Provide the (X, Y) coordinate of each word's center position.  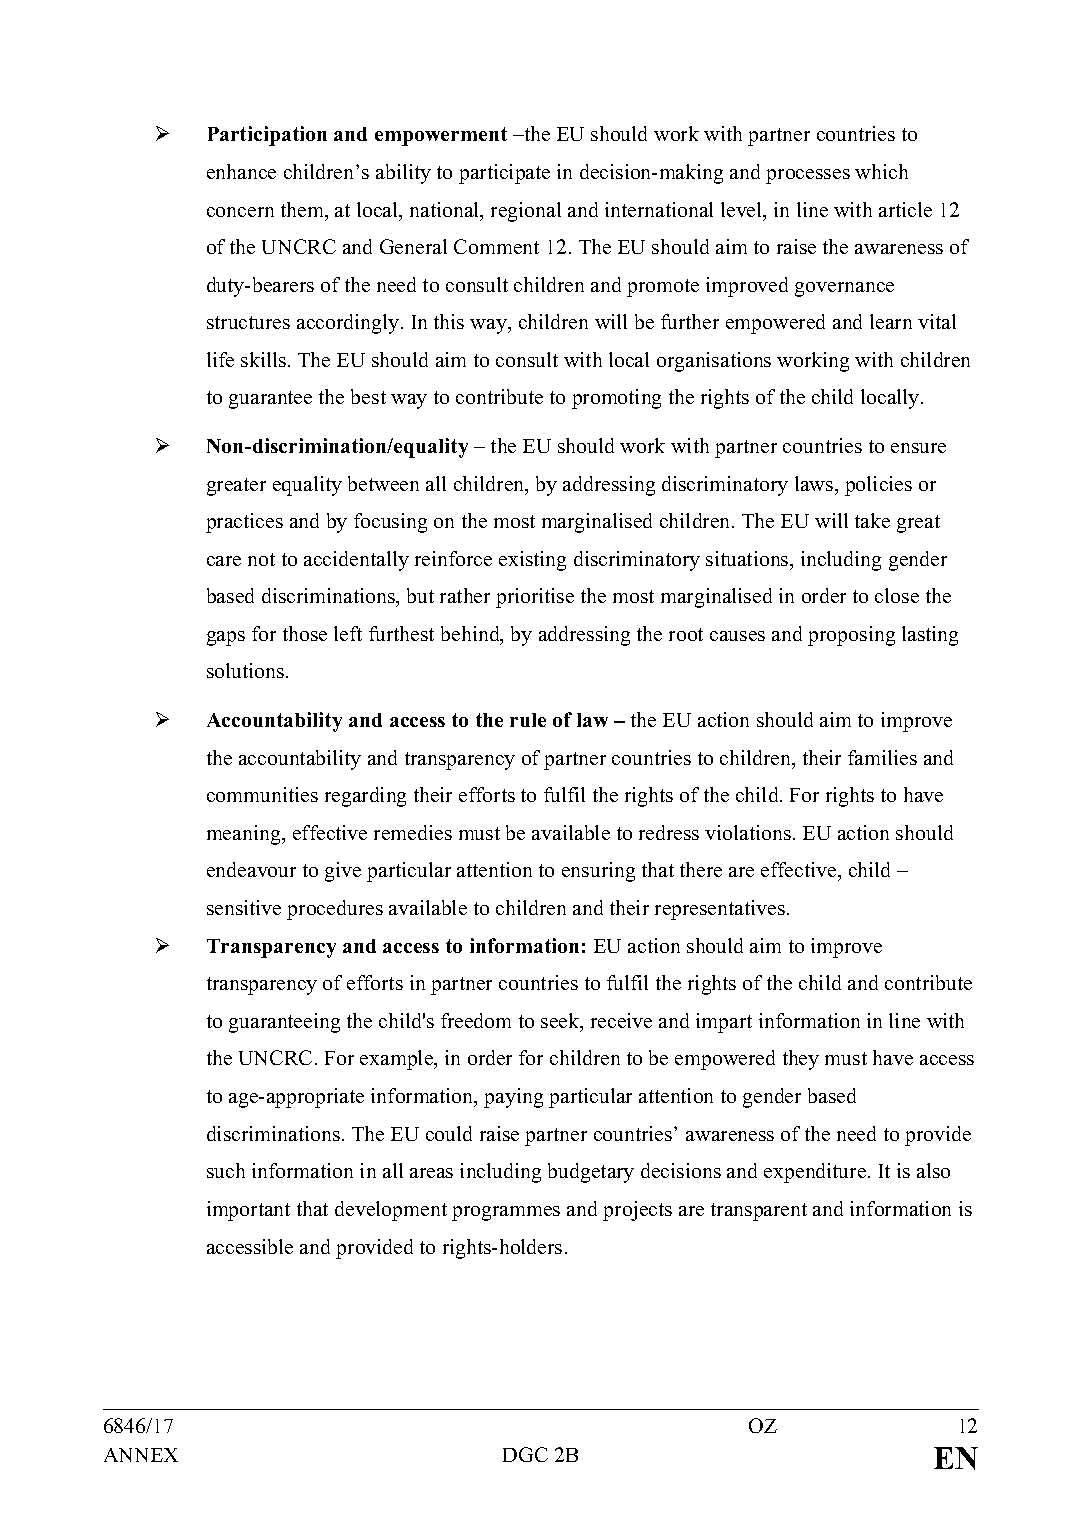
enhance (241, 171)
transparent (759, 1212)
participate (504, 174)
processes (808, 176)
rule (528, 720)
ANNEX (141, 1455)
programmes (506, 1213)
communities (262, 794)
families (882, 757)
